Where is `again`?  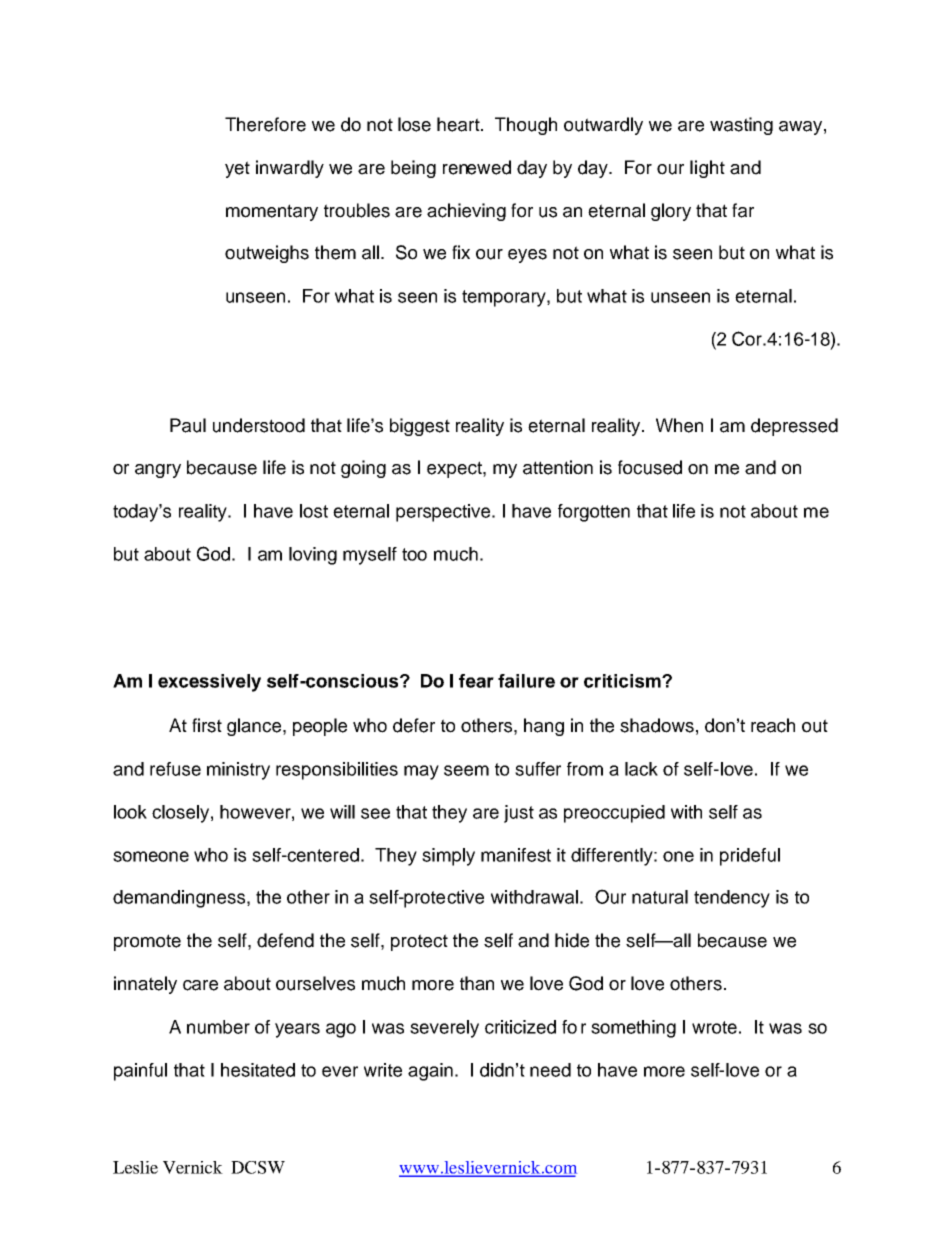 again is located at coordinates (430, 1072).
